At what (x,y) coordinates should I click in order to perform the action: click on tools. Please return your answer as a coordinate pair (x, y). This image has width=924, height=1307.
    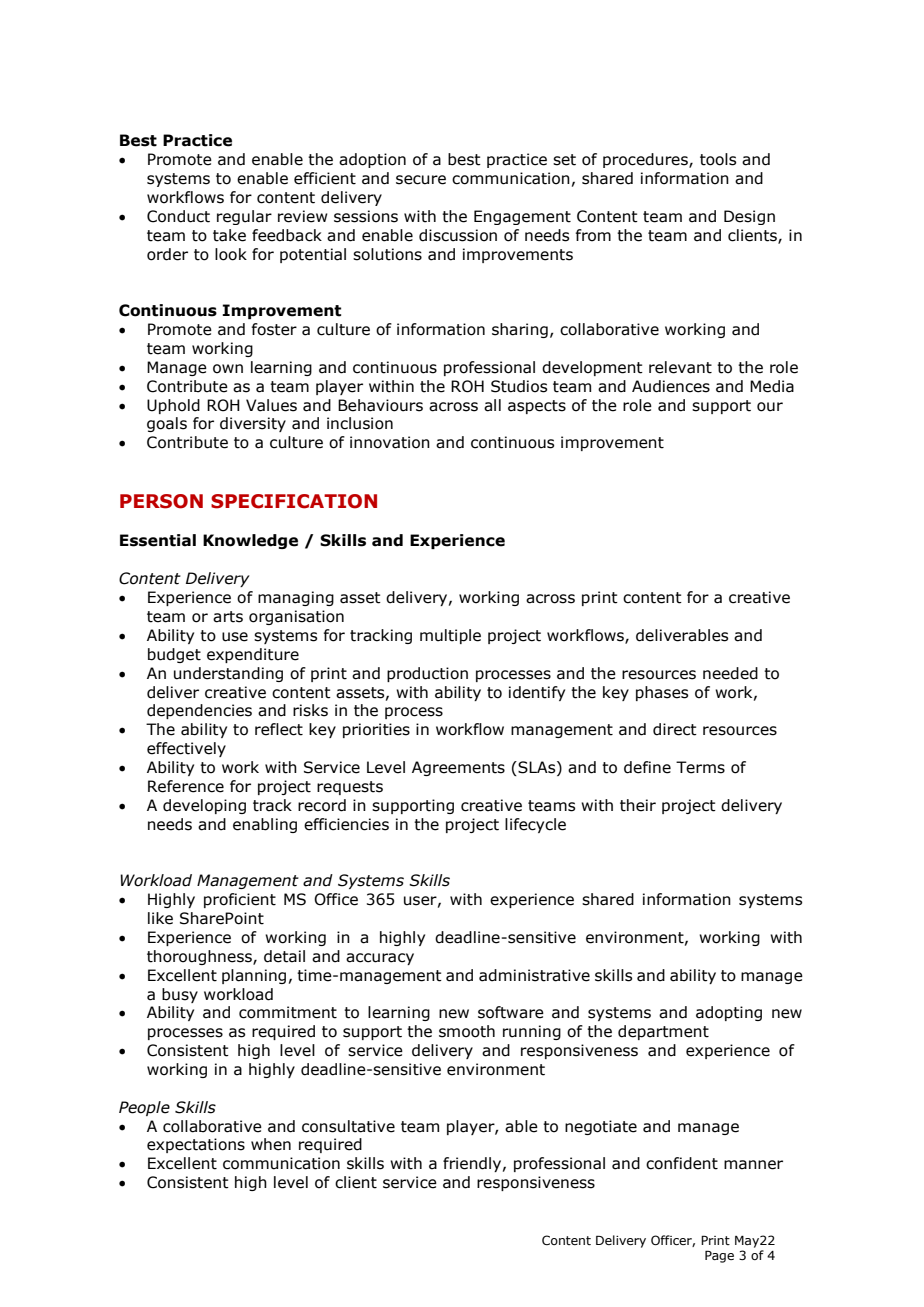
    Looking at the image, I should click on (718, 159).
